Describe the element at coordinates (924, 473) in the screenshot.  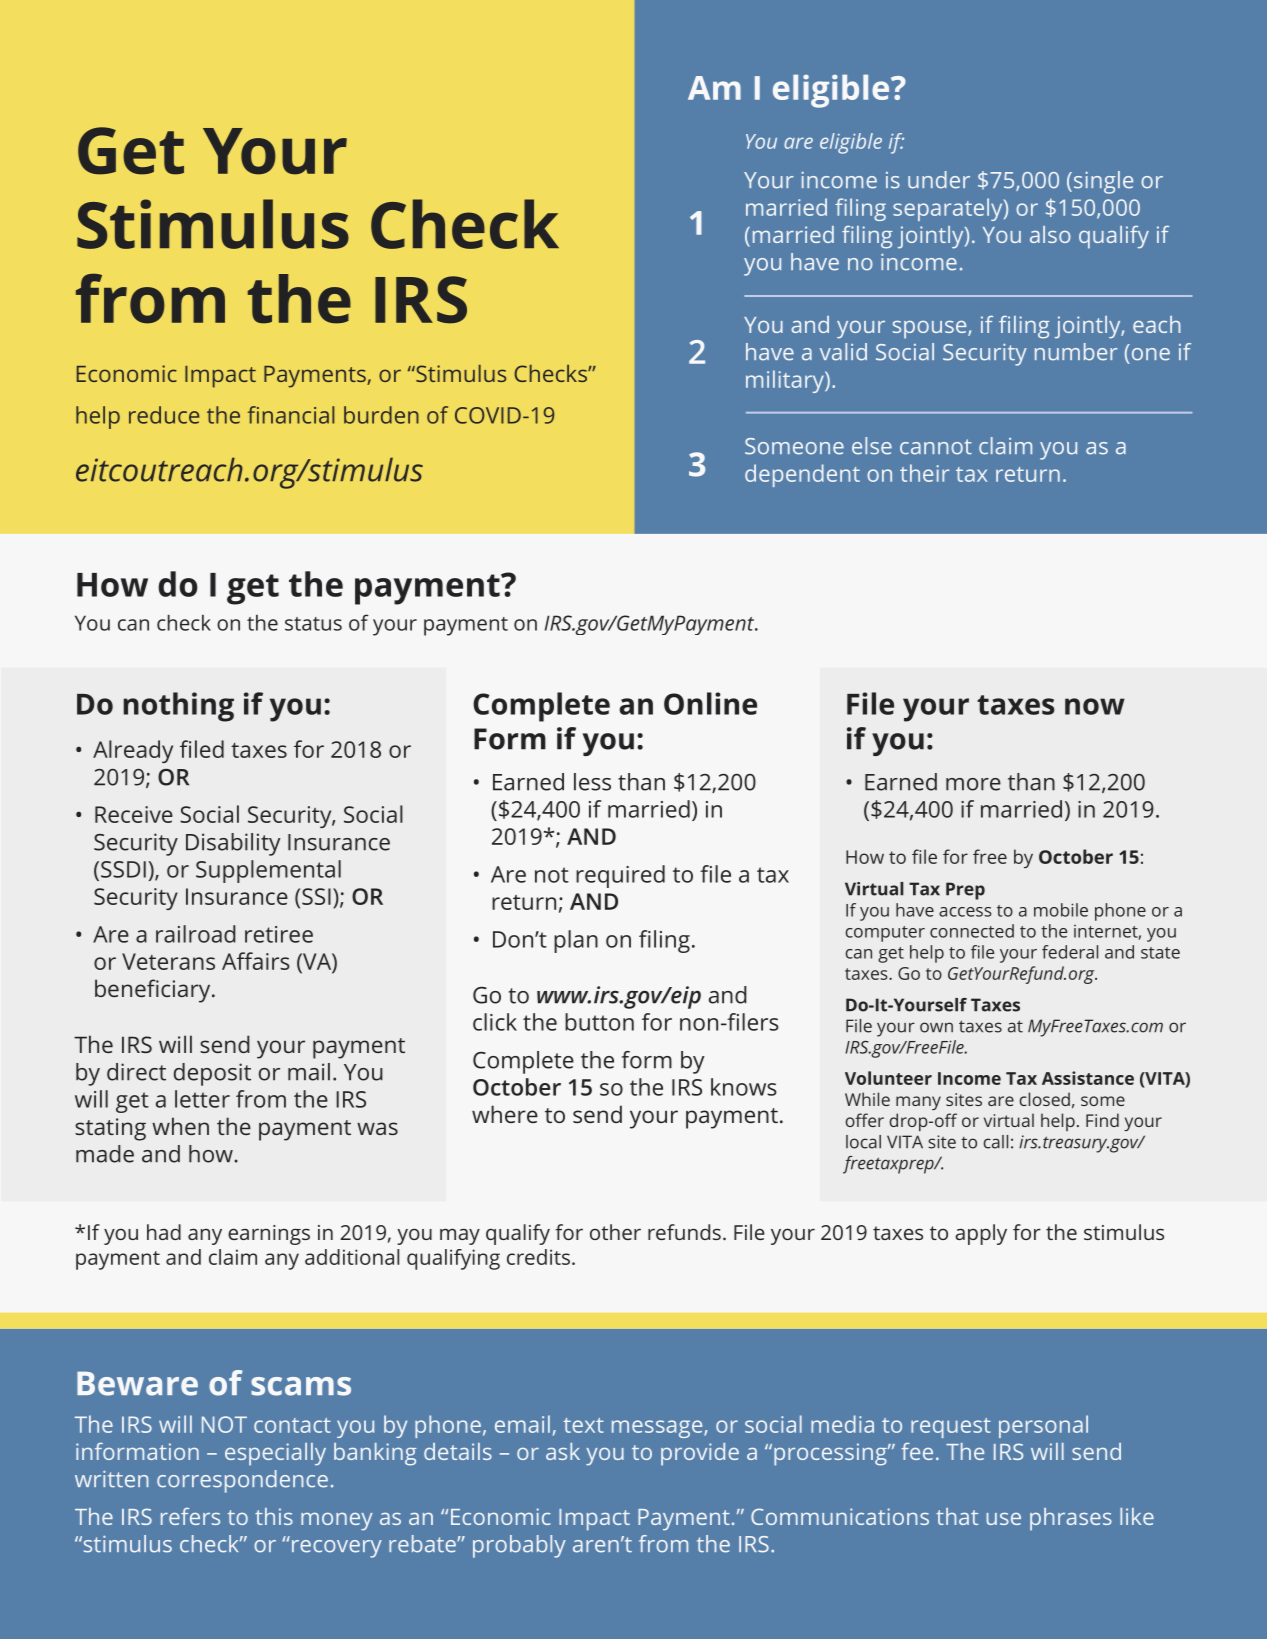
I see `their` at that location.
